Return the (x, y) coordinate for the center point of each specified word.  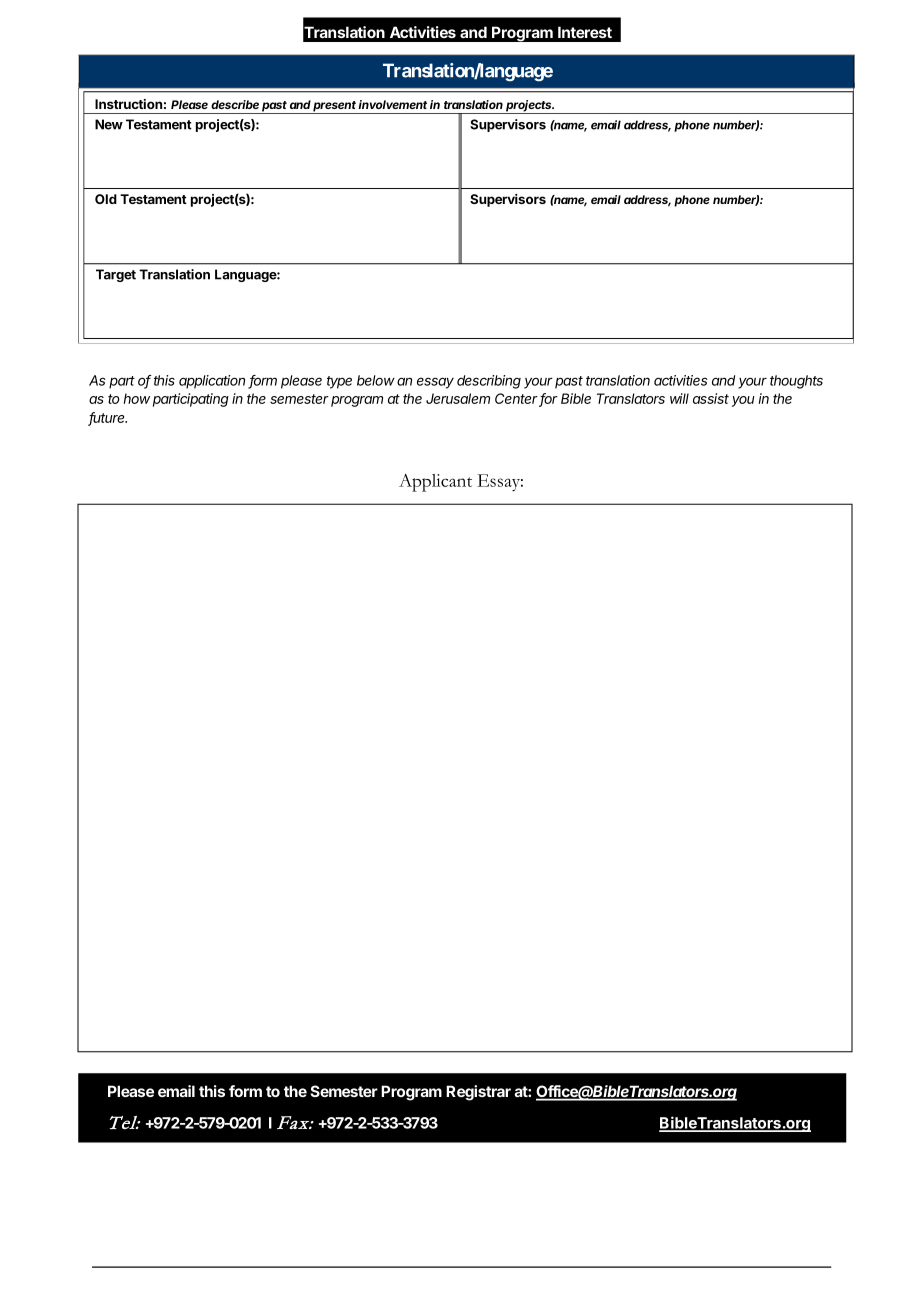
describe (235, 104)
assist (711, 398)
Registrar (478, 1093)
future (107, 418)
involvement (392, 104)
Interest (585, 32)
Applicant (435, 483)
